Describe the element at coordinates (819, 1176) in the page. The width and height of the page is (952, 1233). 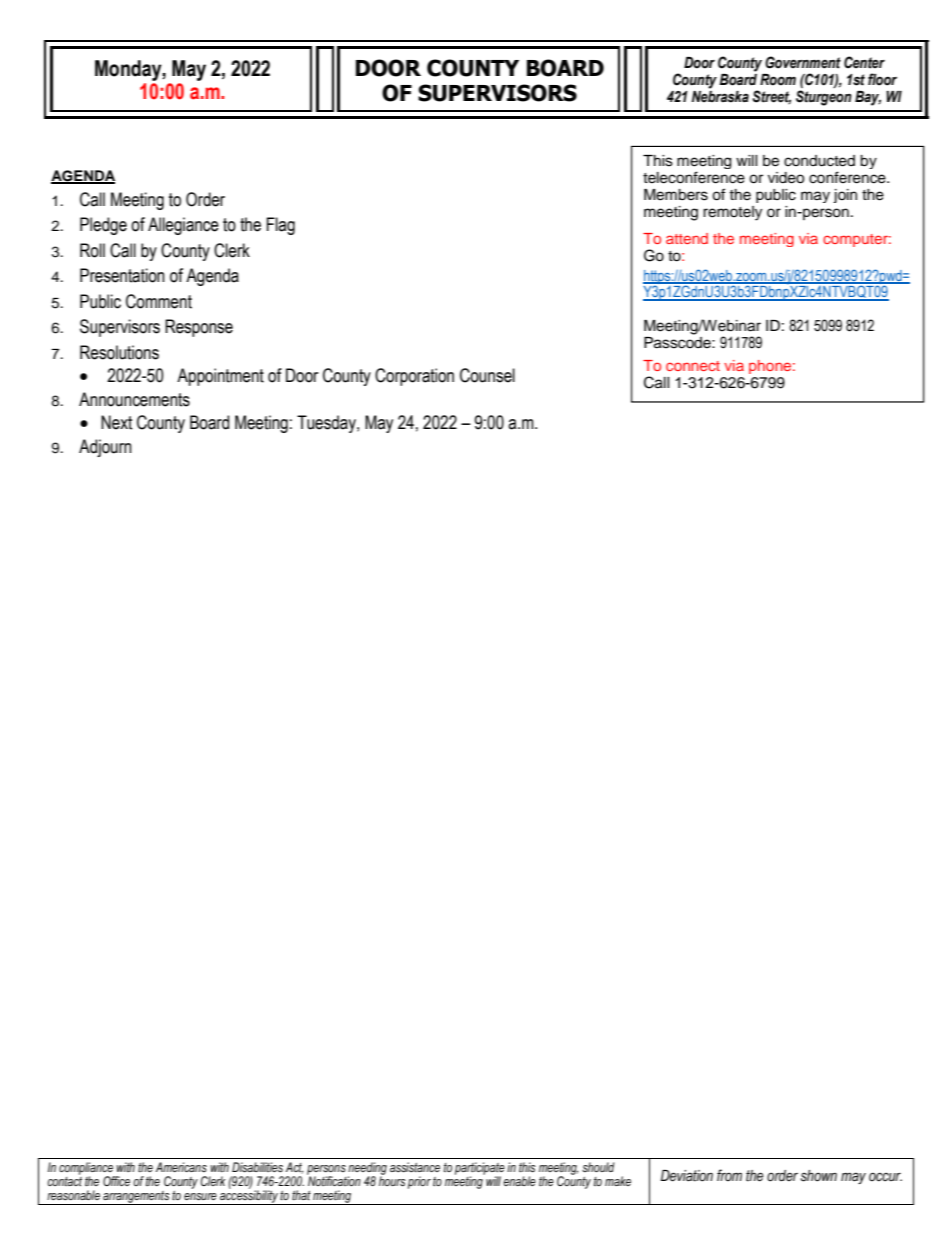
I see `shown` at that location.
